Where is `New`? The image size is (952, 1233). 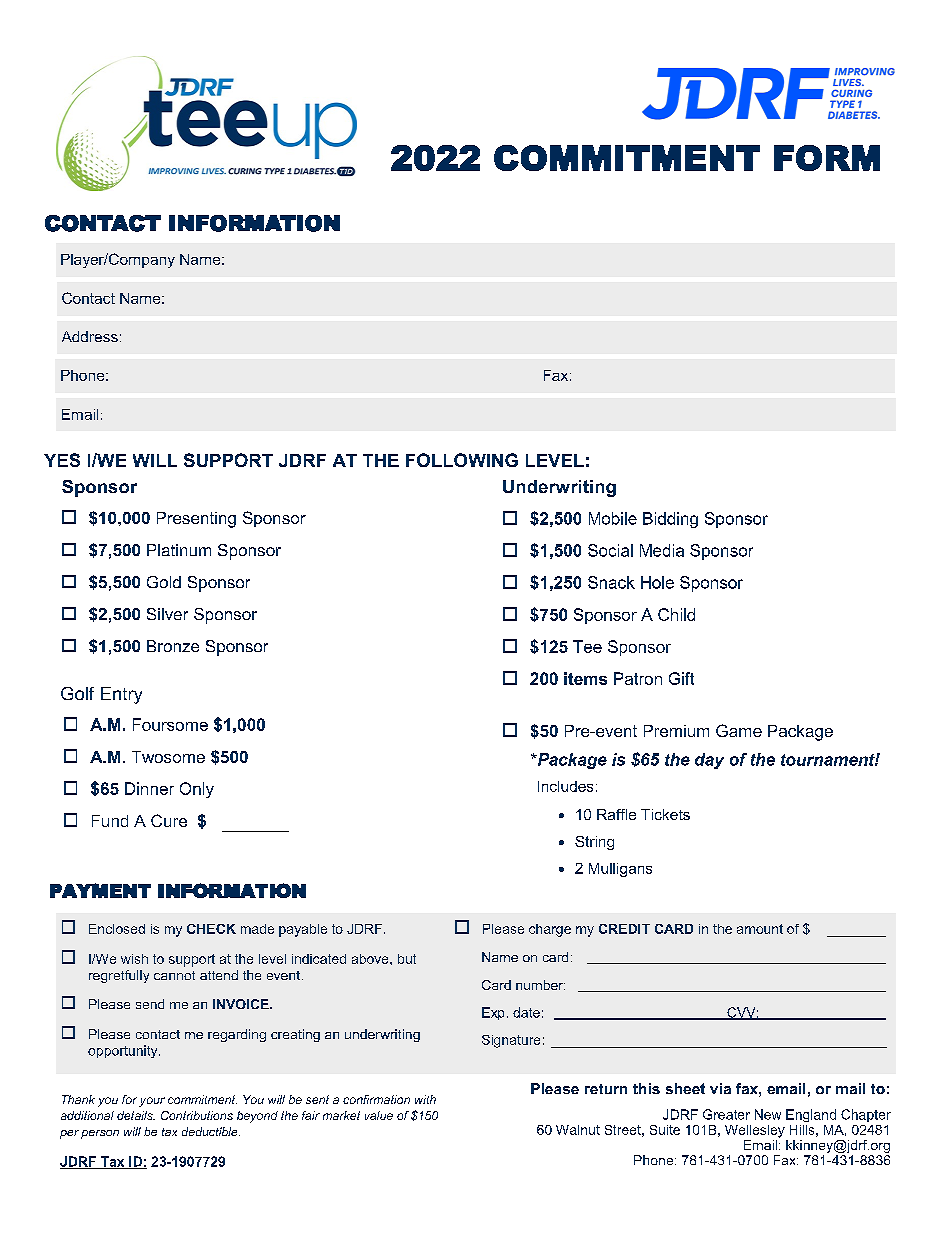
New is located at coordinates (768, 1114).
